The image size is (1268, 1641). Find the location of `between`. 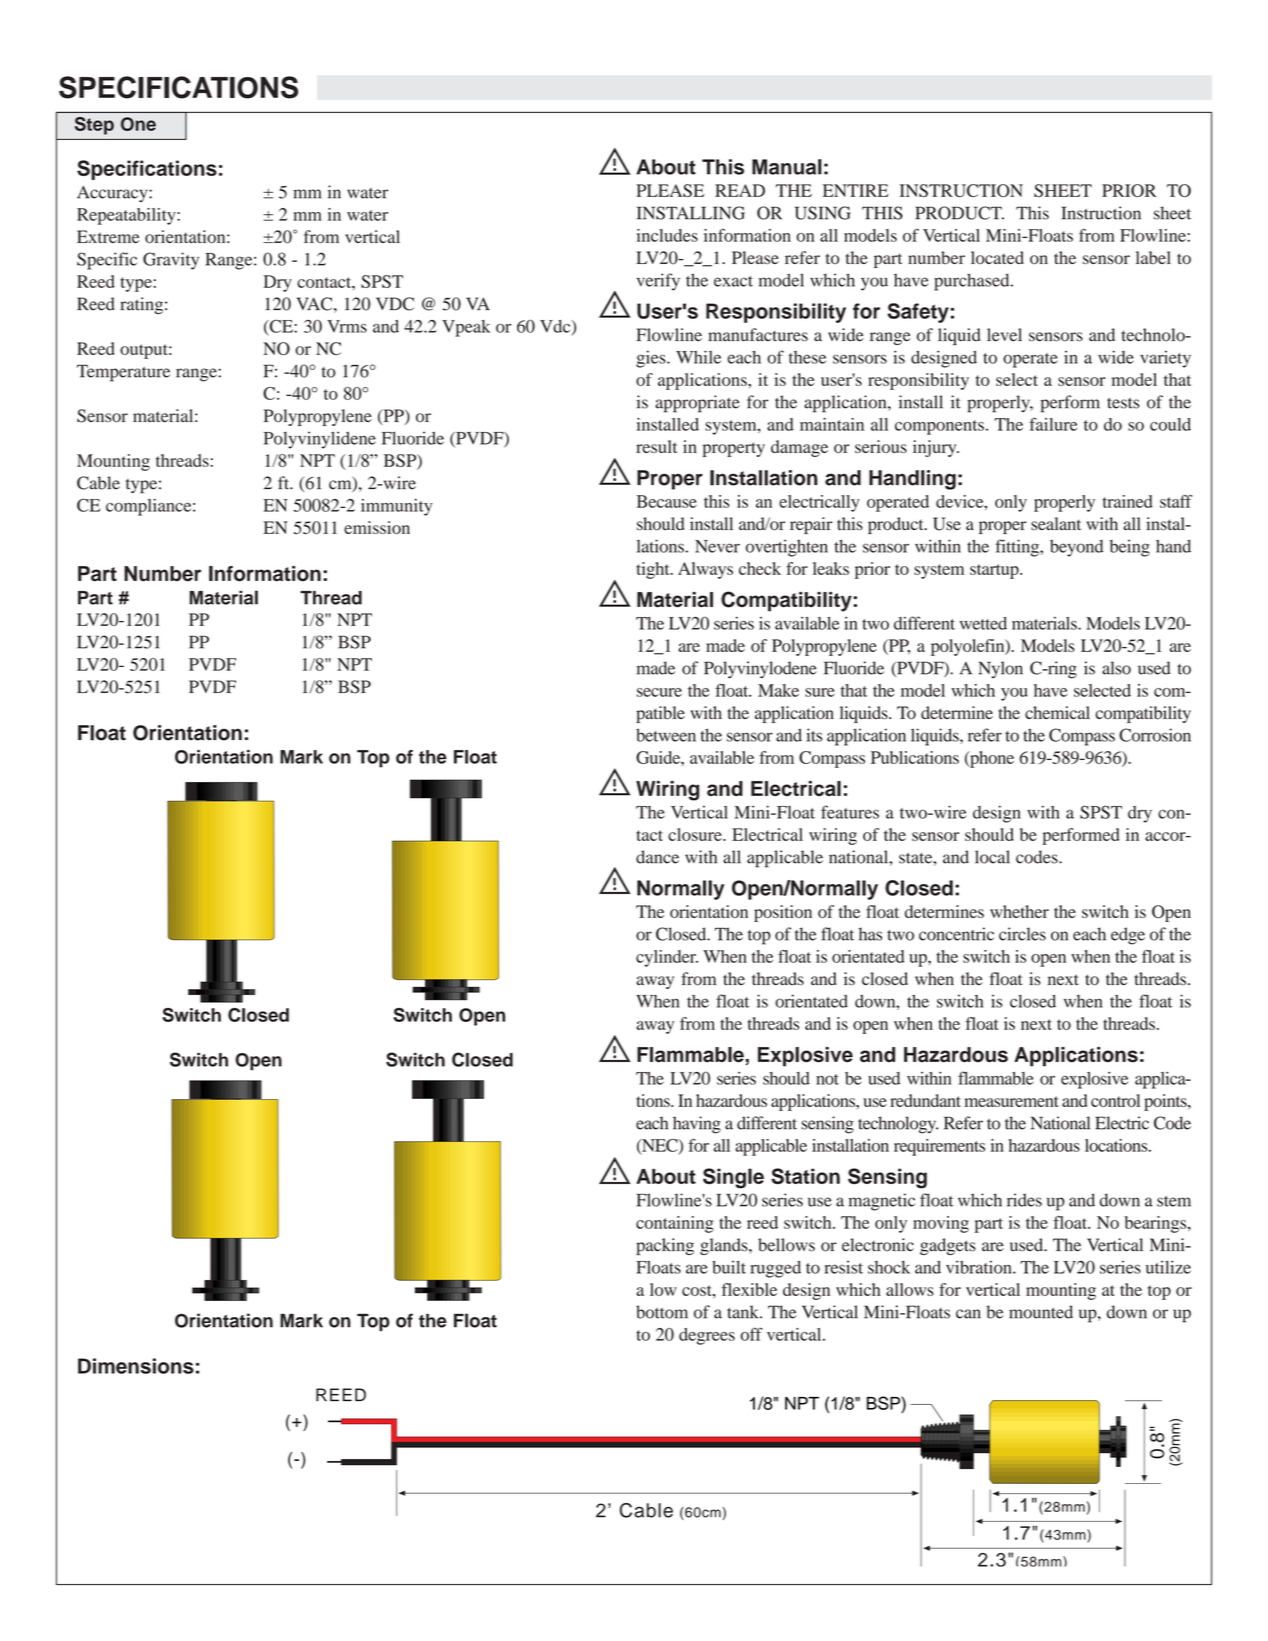

between is located at coordinates (666, 735).
